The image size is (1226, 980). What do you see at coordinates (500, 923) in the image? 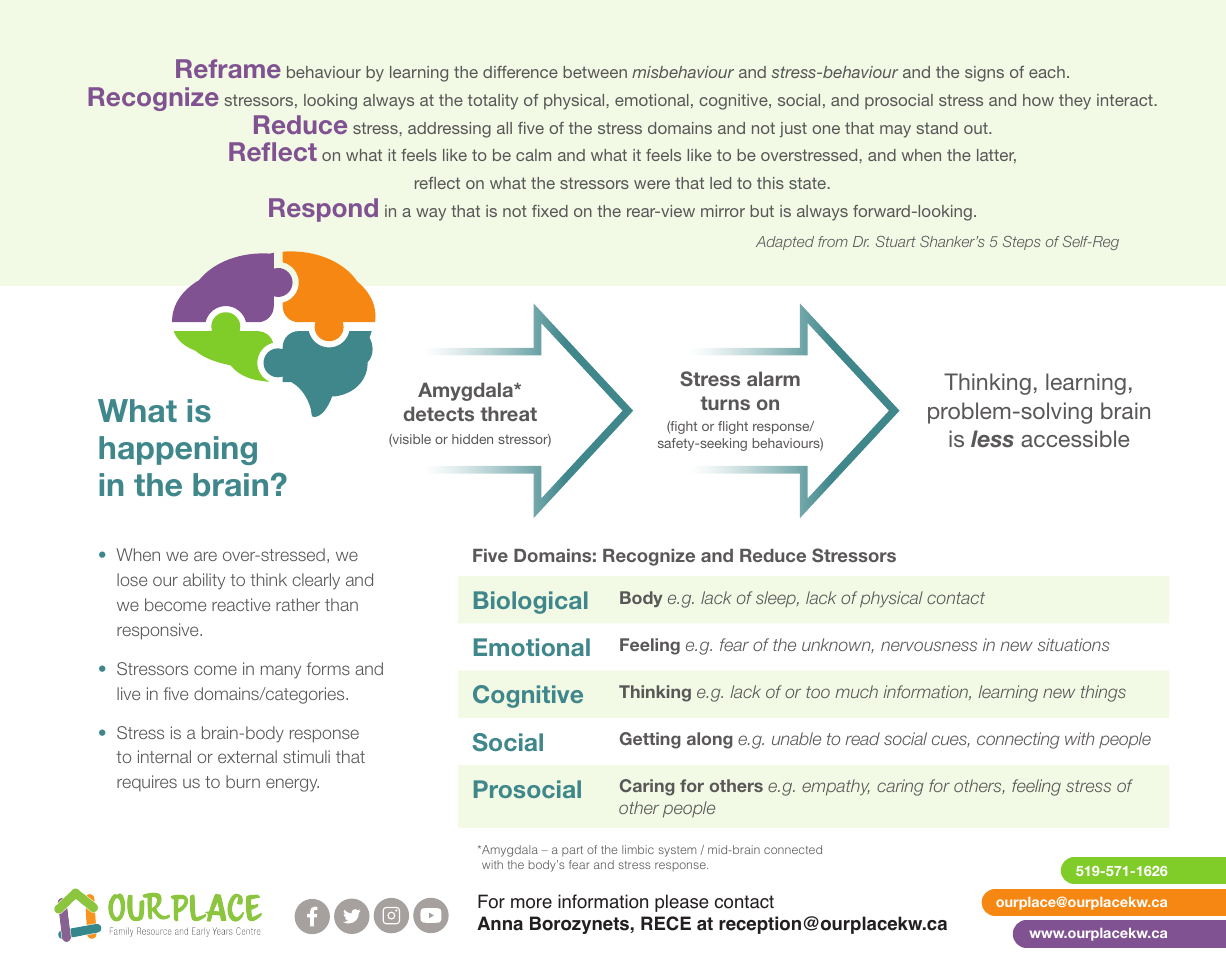
I see `Anna` at bounding box center [500, 923].
